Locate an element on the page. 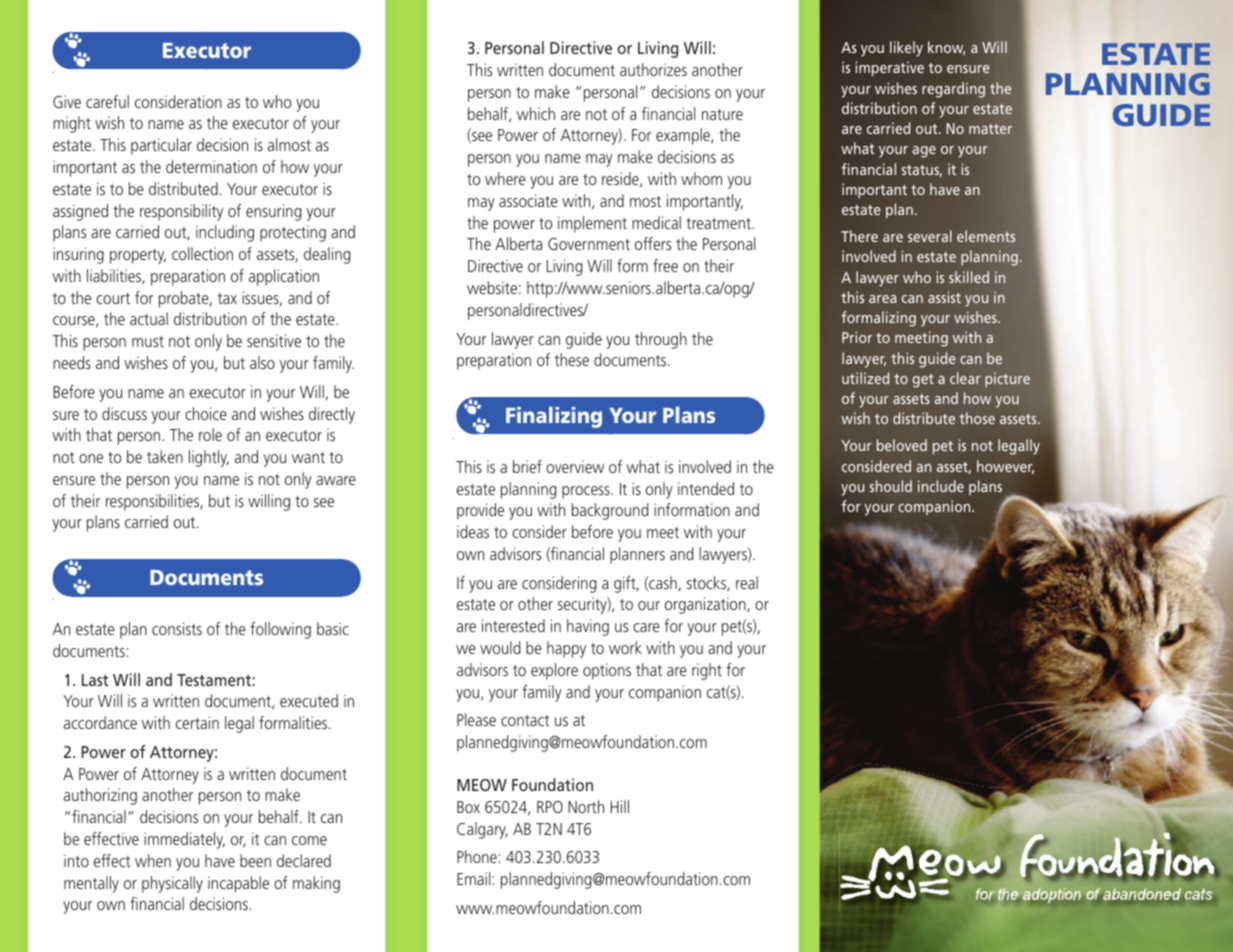 The image size is (1233, 952). imperative is located at coordinates (889, 69).
